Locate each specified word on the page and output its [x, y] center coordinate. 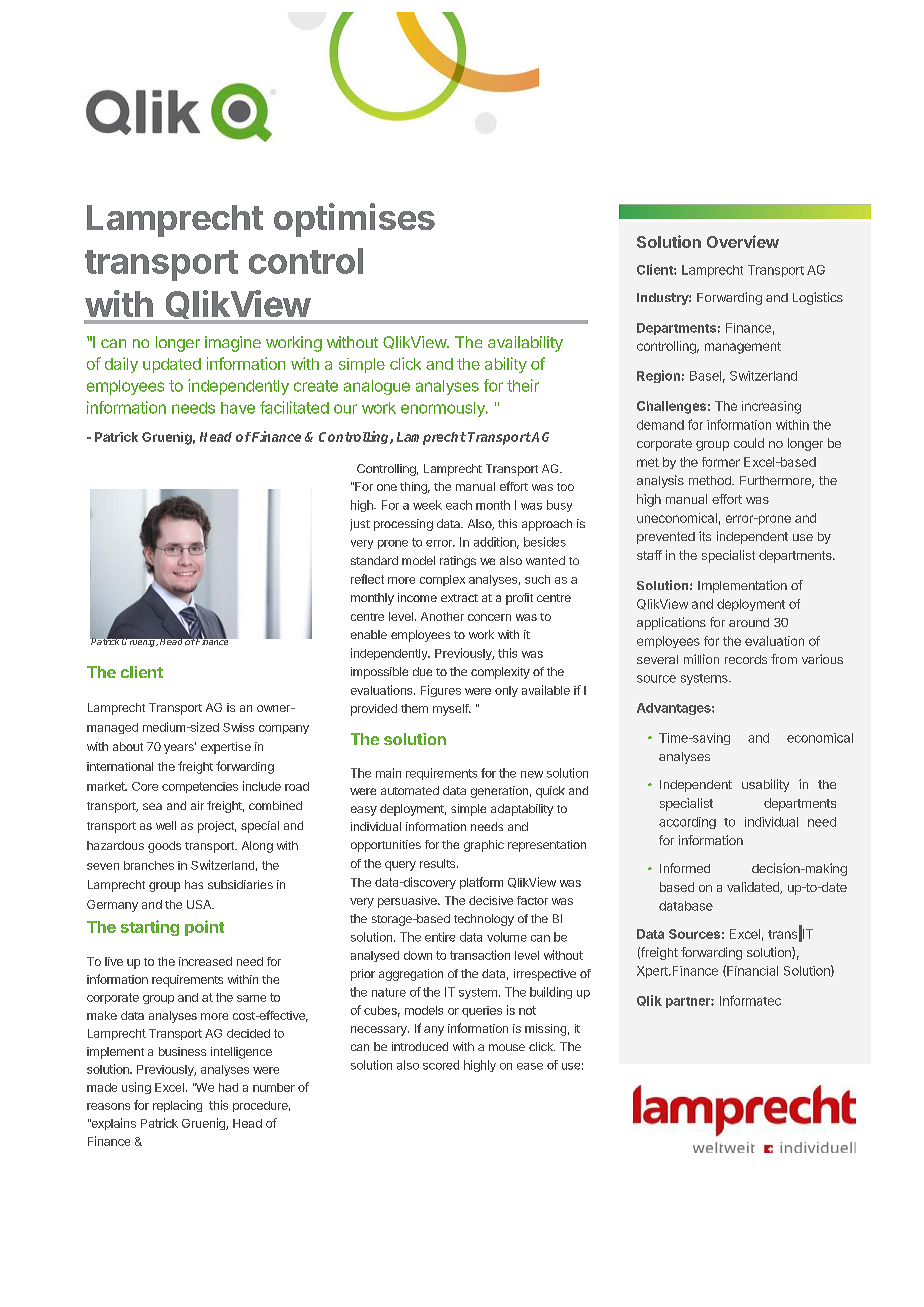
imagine [233, 344]
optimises [354, 220]
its [705, 536]
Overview [743, 241]
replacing [177, 1106]
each [459, 505]
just [360, 525]
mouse [507, 1047]
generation [499, 792]
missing [545, 1030]
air [197, 805]
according [687, 823]
